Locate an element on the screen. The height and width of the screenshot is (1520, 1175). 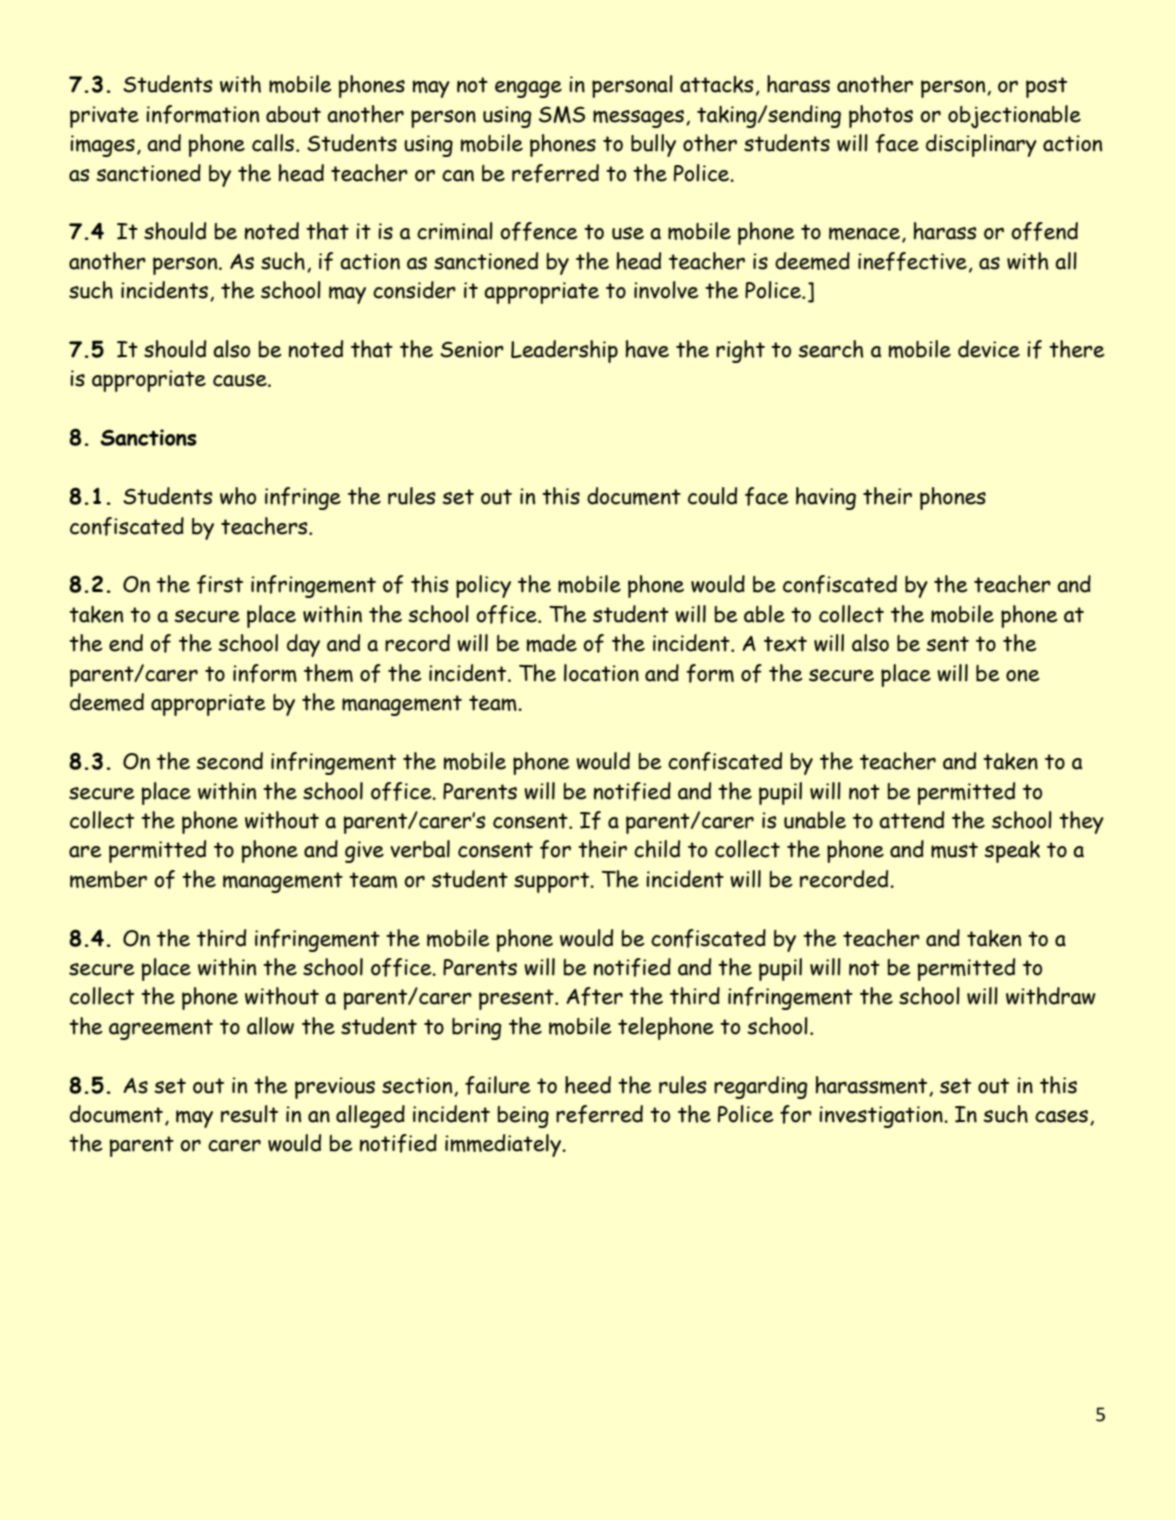
made is located at coordinates (552, 643).
